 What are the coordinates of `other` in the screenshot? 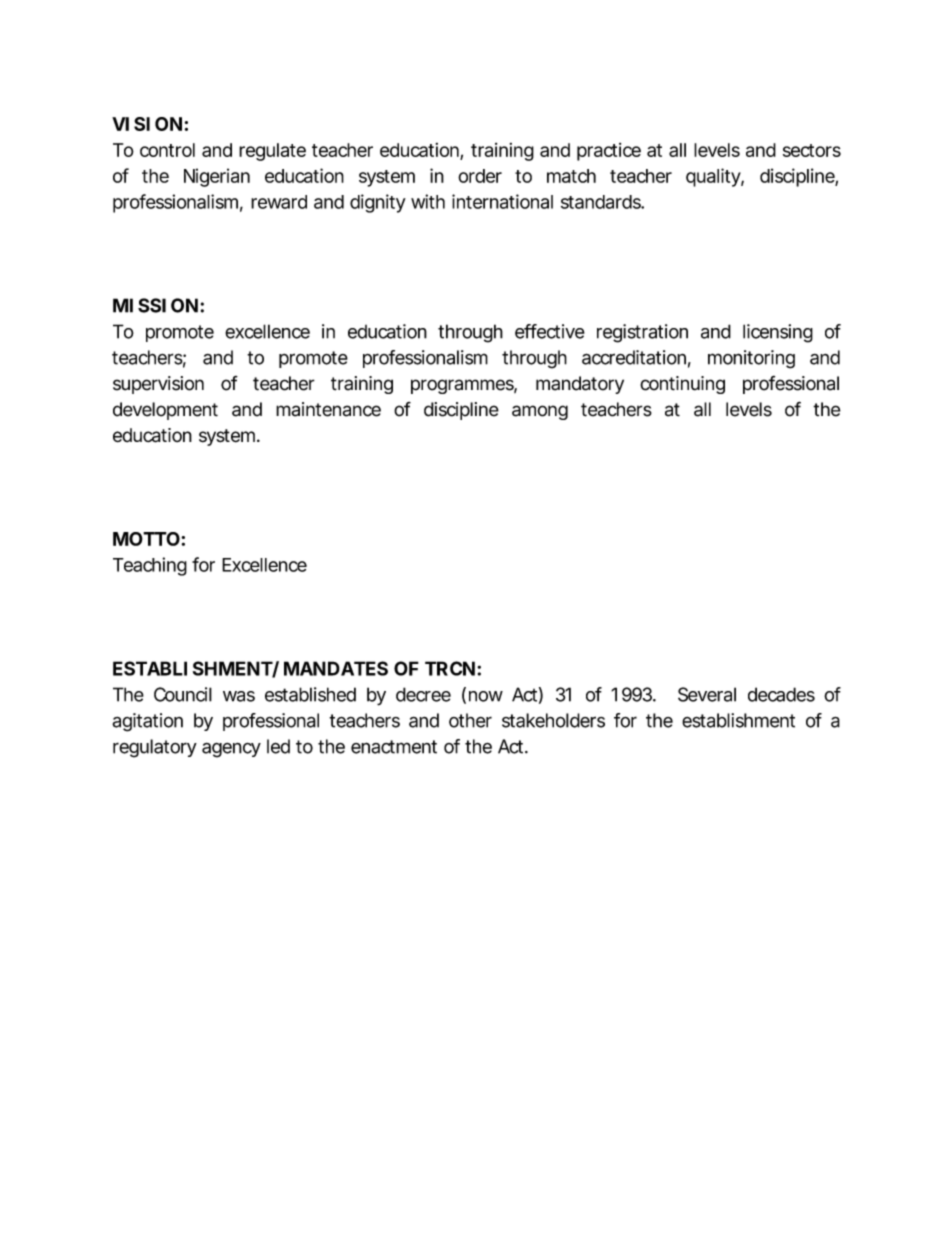 It's located at (470, 720).
